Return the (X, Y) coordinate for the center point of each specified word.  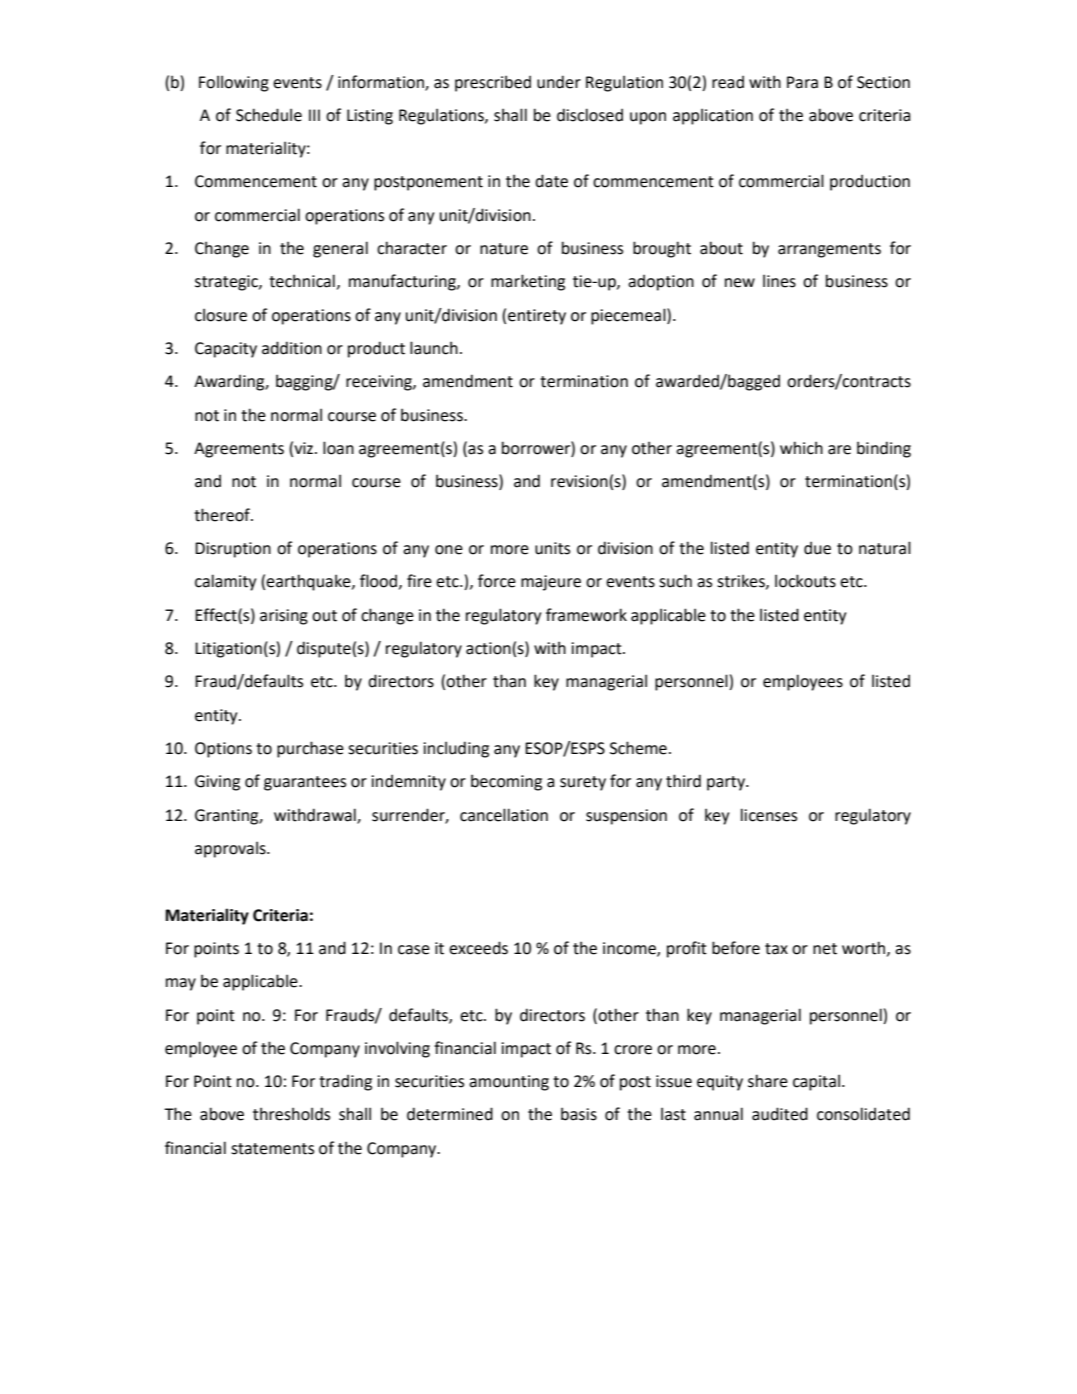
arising (284, 617)
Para (802, 82)
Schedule (269, 115)
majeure (551, 583)
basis (579, 1114)
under (559, 82)
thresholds (291, 1114)
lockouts (805, 581)
